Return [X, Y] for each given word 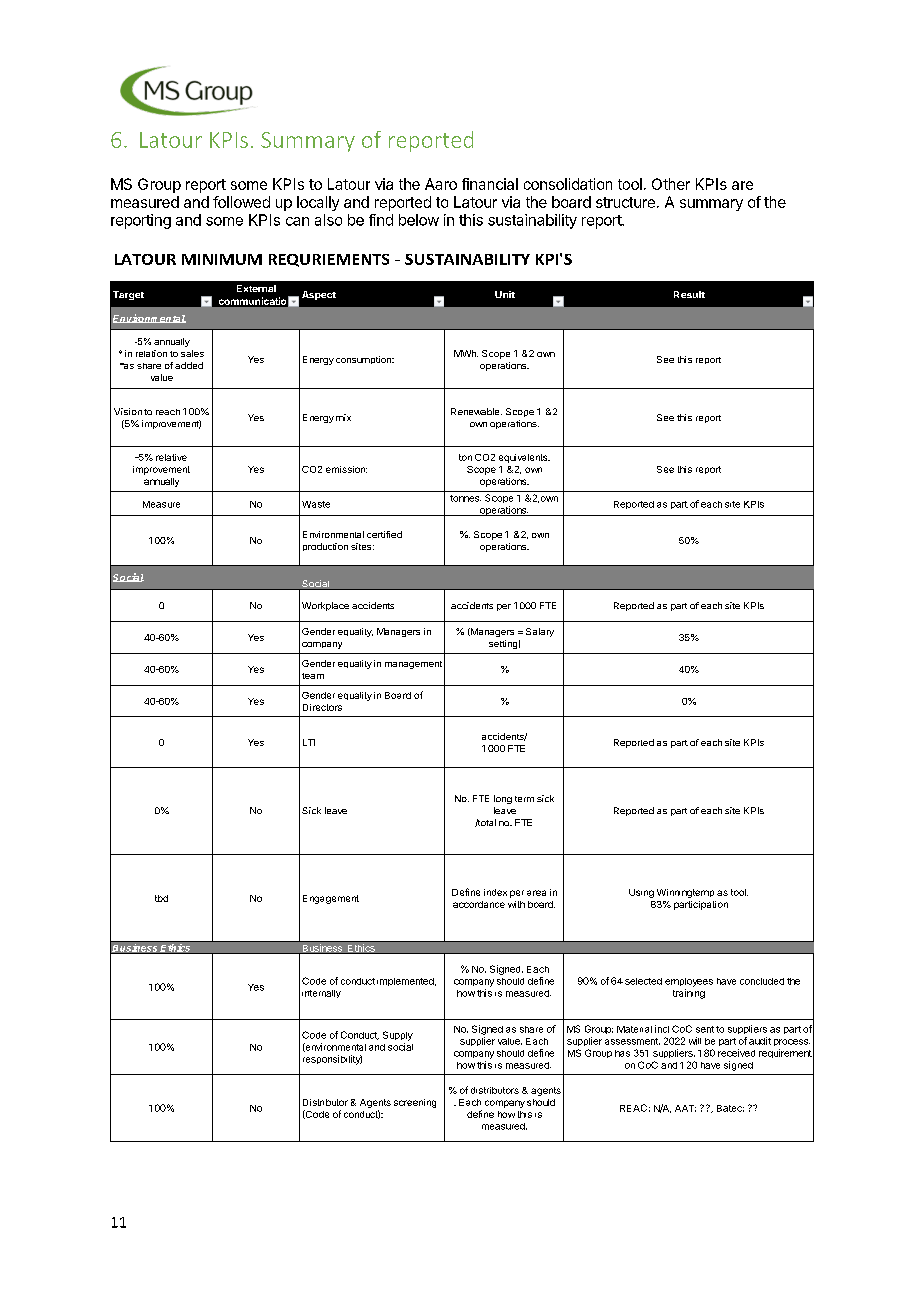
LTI [309, 742]
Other [671, 184]
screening [415, 1103]
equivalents [524, 458]
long [503, 799]
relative [171, 457]
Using [641, 893]
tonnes [465, 498]
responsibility [332, 1060]
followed [241, 202]
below [419, 220]
